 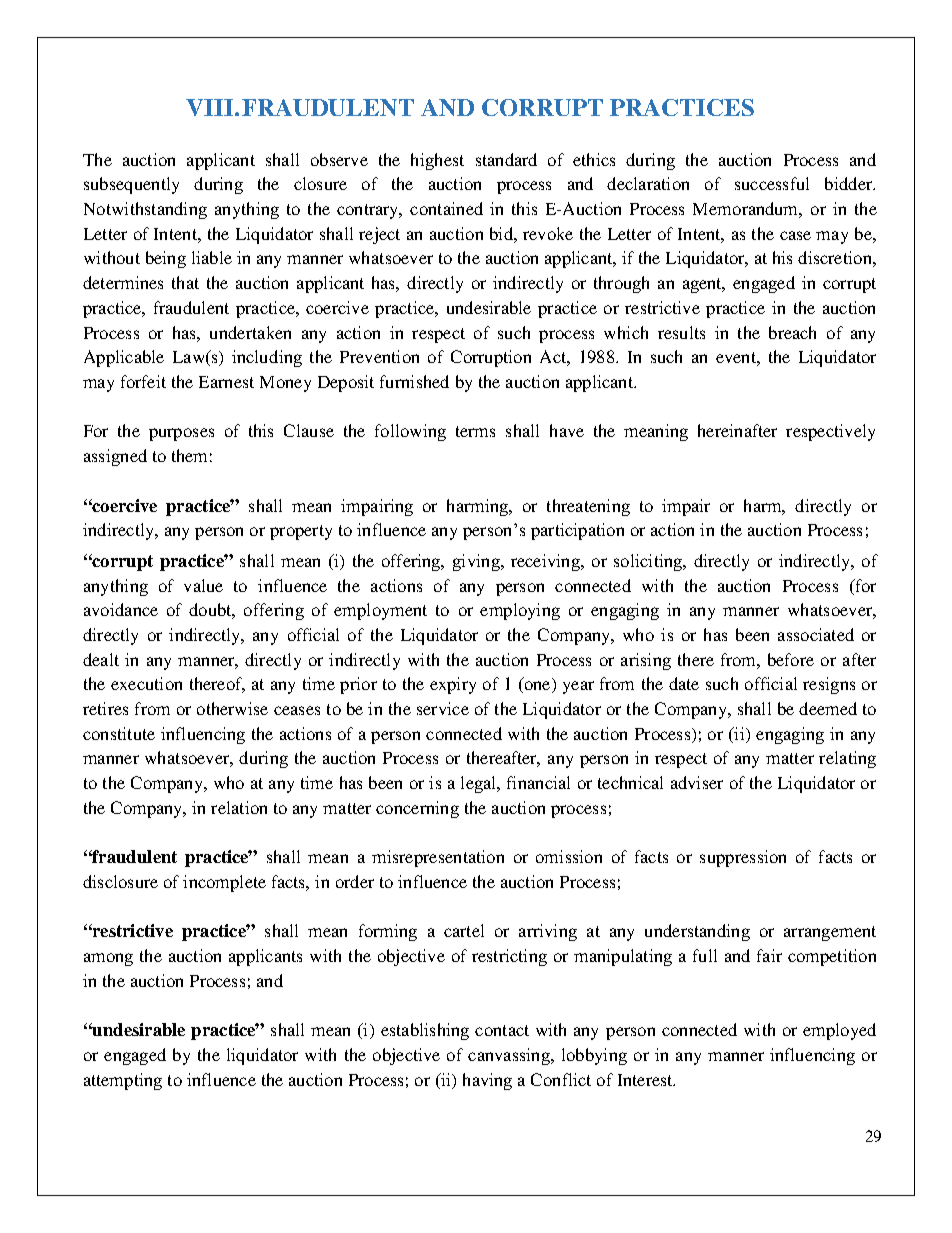 What do you see at coordinates (131, 185) in the screenshot?
I see `subsequently` at bounding box center [131, 185].
